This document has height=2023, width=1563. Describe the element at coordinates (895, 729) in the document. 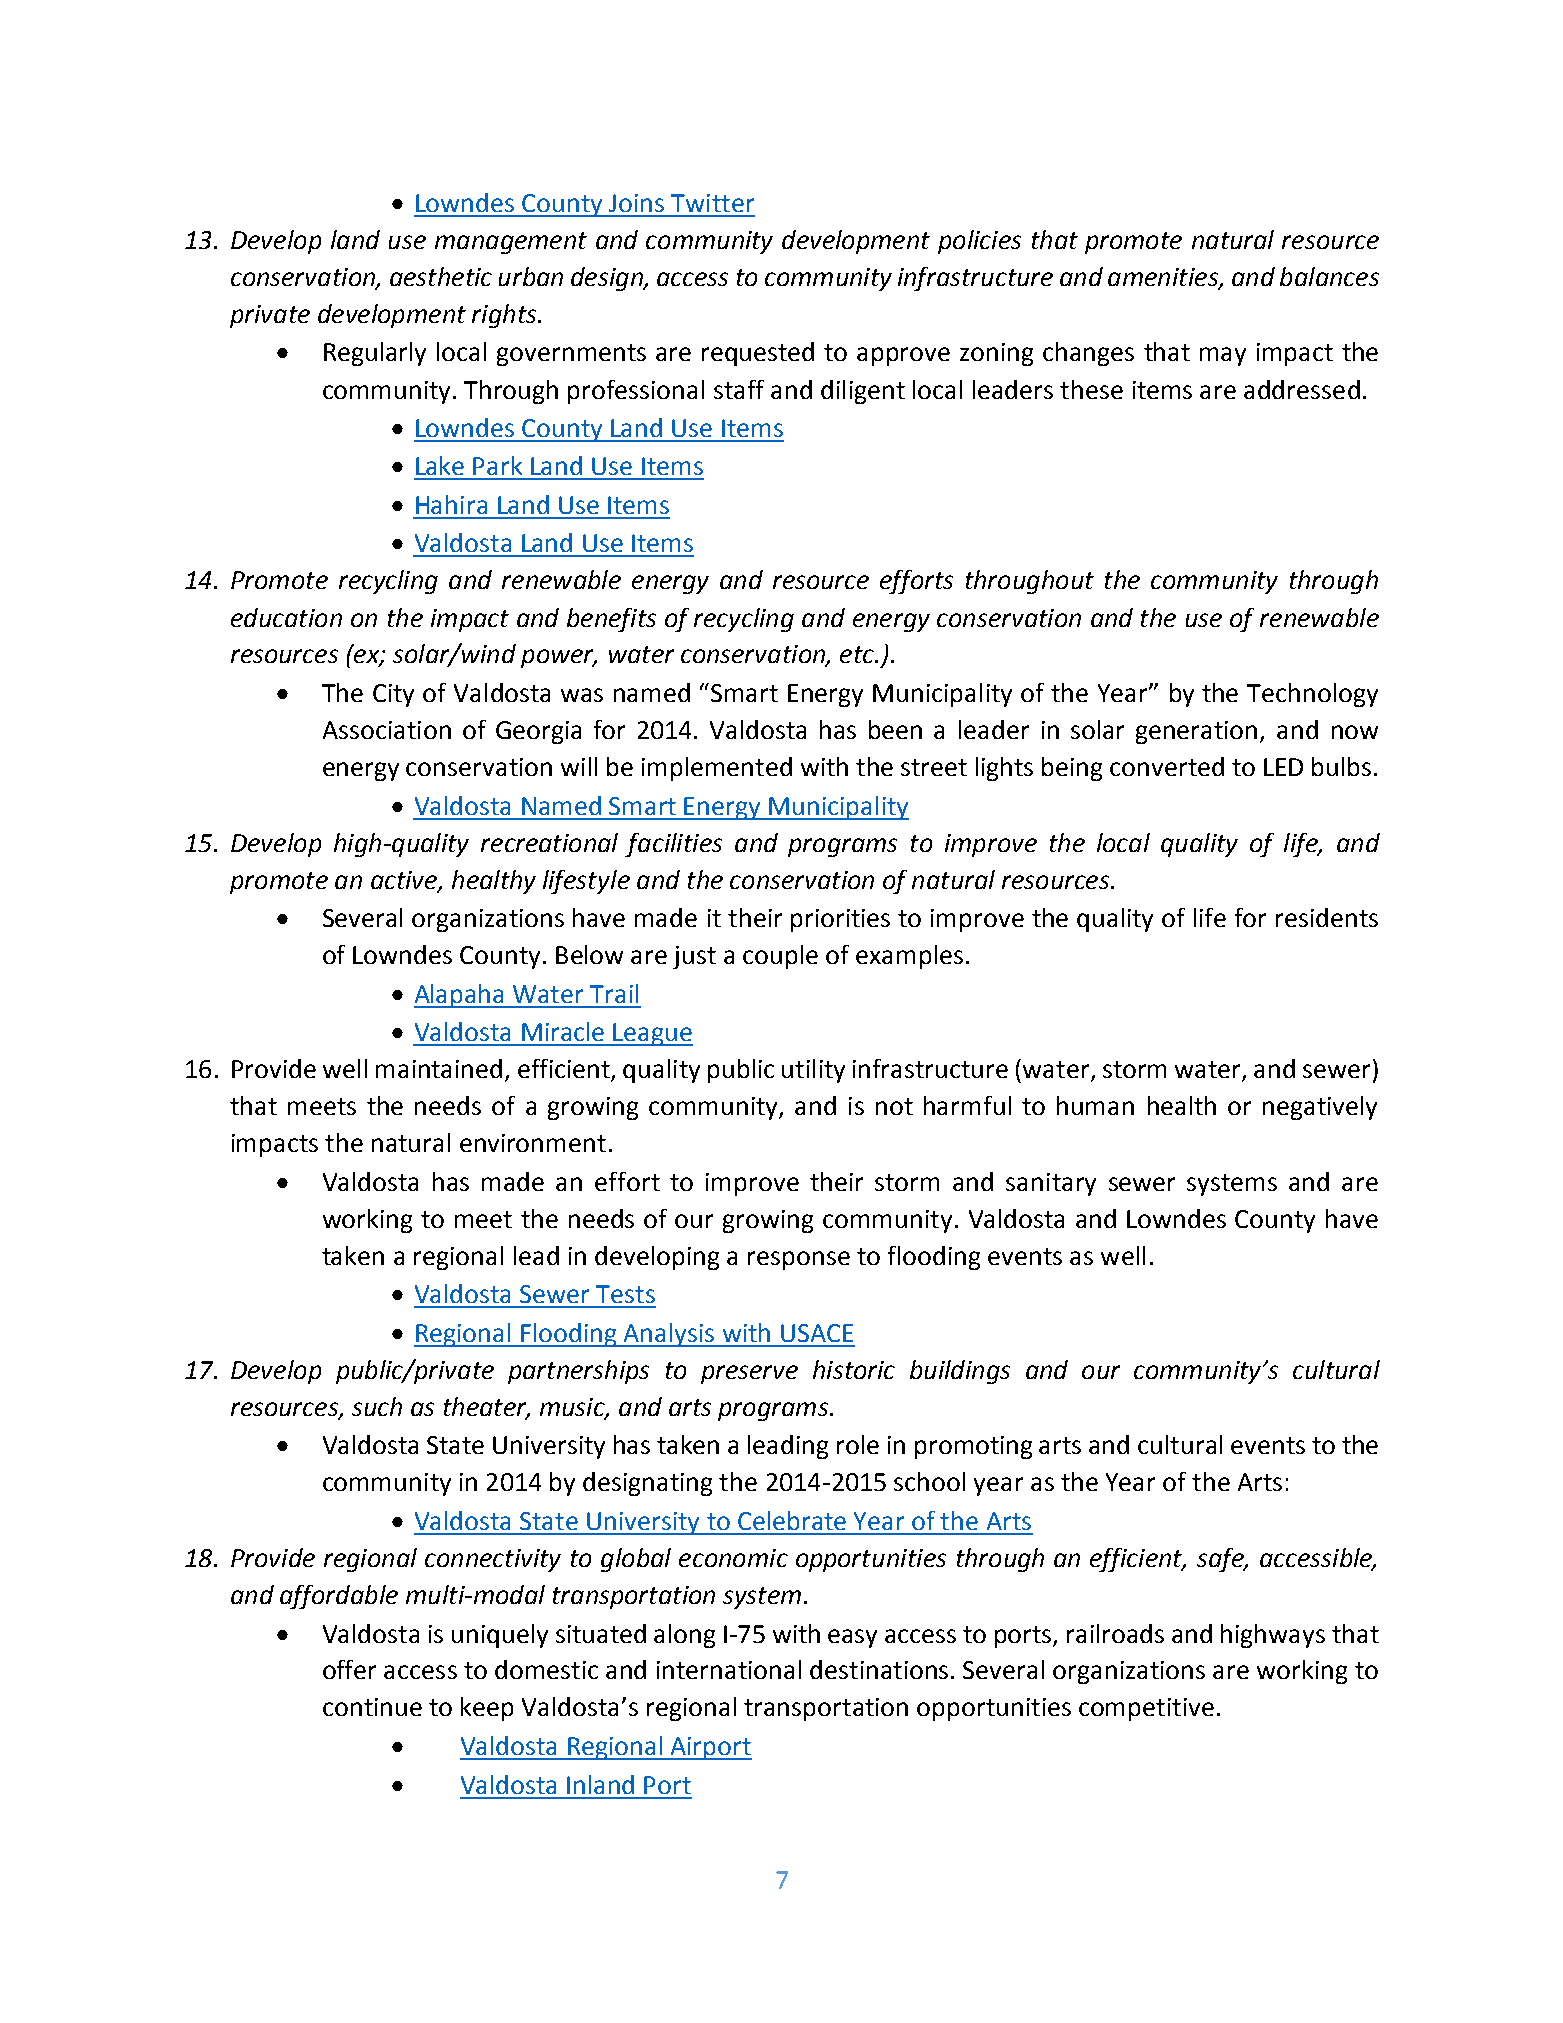

I see `been` at that location.
